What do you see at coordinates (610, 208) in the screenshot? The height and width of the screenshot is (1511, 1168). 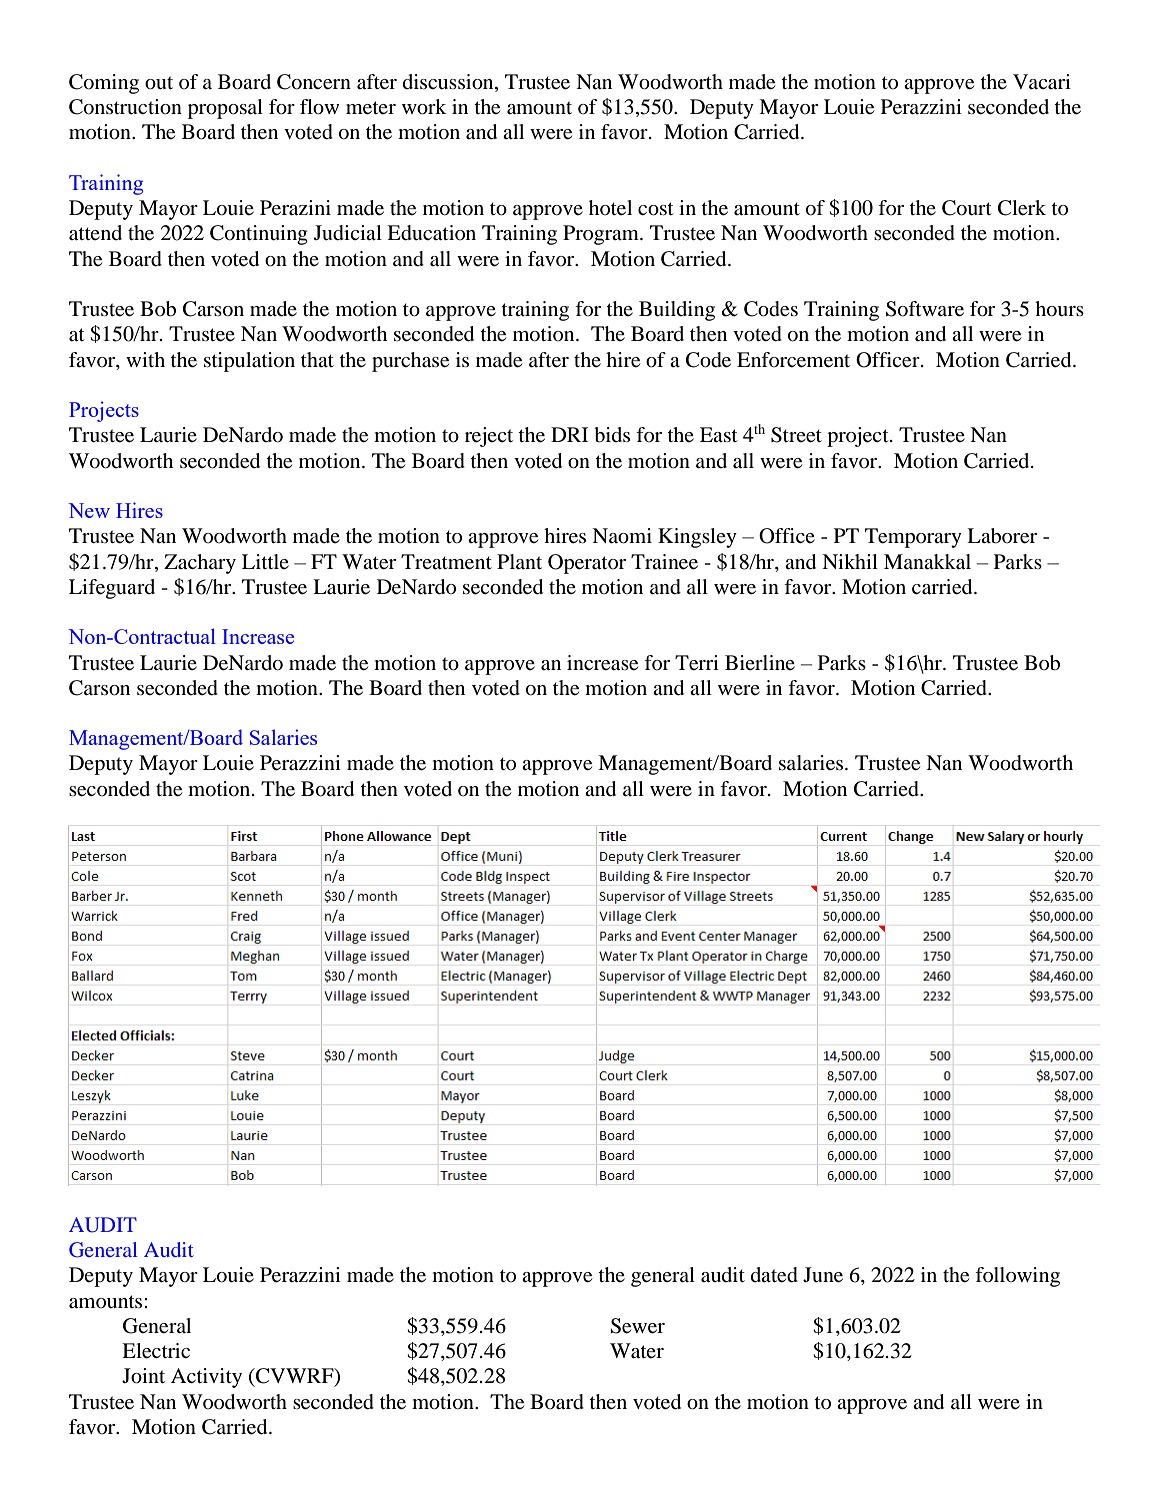 I see `hotel` at bounding box center [610, 208].
